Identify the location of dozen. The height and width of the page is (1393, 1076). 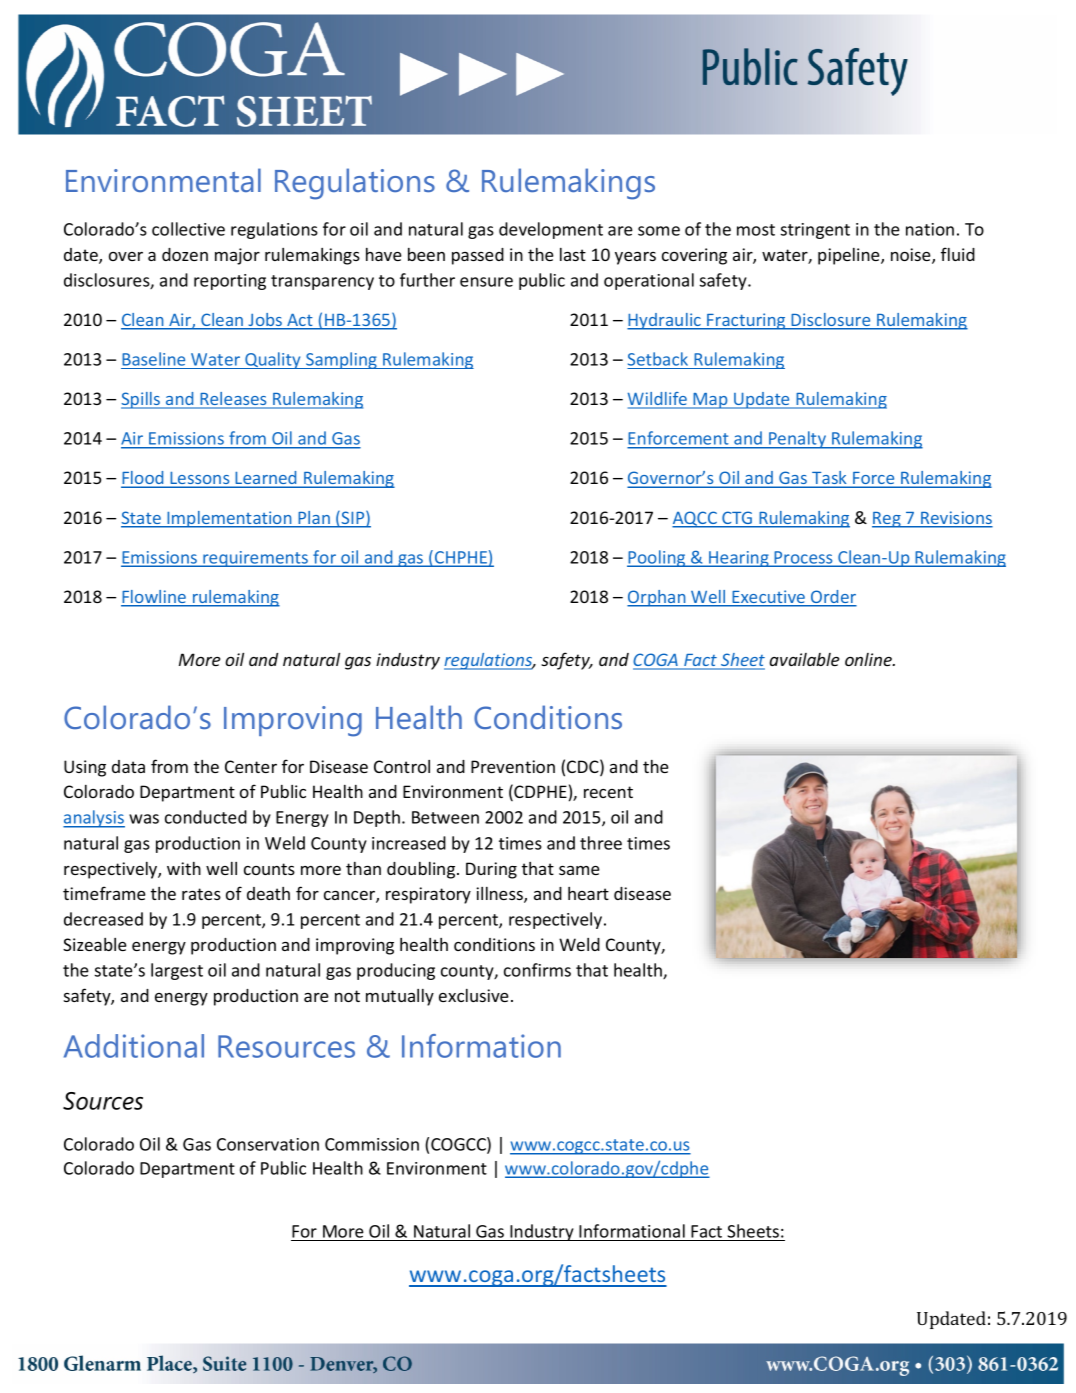
(185, 254).
